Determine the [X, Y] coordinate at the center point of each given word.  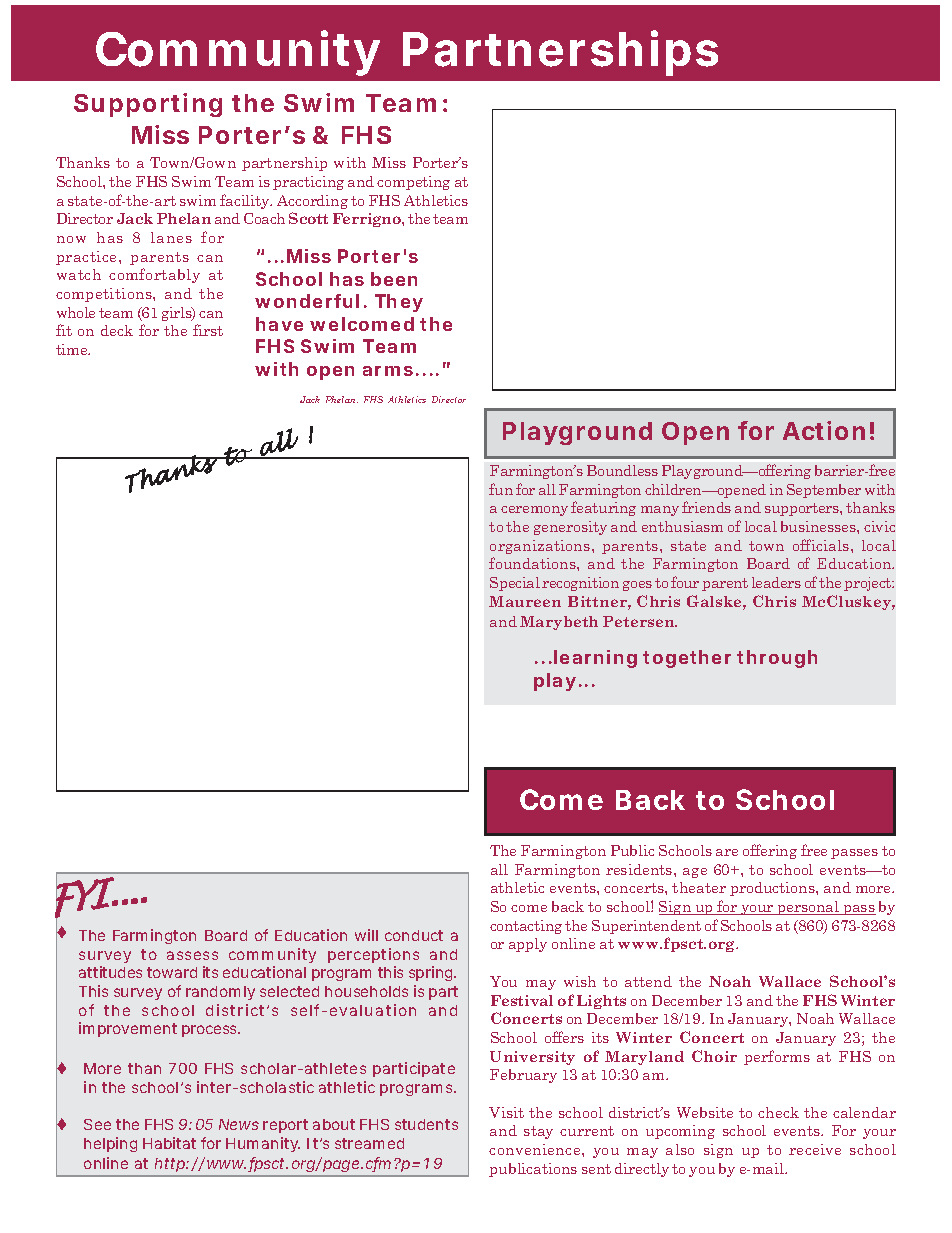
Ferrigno [368, 220]
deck [117, 330]
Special [515, 584]
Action [824, 430]
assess [192, 955]
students [426, 1124]
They [399, 303]
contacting [526, 927]
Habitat [169, 1143]
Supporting [148, 105]
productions [773, 889]
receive [815, 1149]
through [777, 659]
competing [413, 183]
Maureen [525, 601]
